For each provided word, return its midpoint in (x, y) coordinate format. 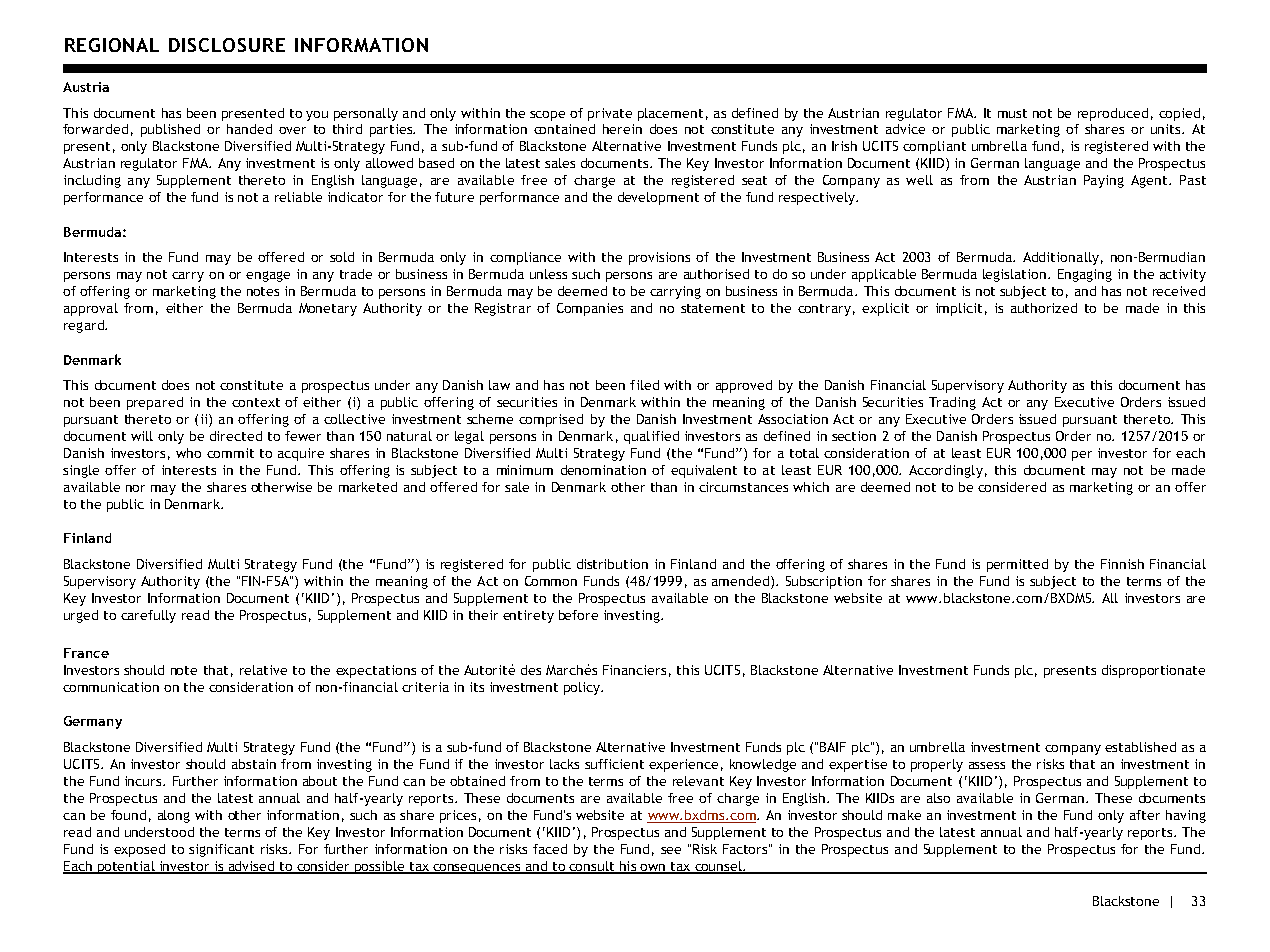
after (1145, 815)
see (671, 850)
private (610, 114)
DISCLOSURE (227, 45)
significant (221, 850)
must (1012, 113)
